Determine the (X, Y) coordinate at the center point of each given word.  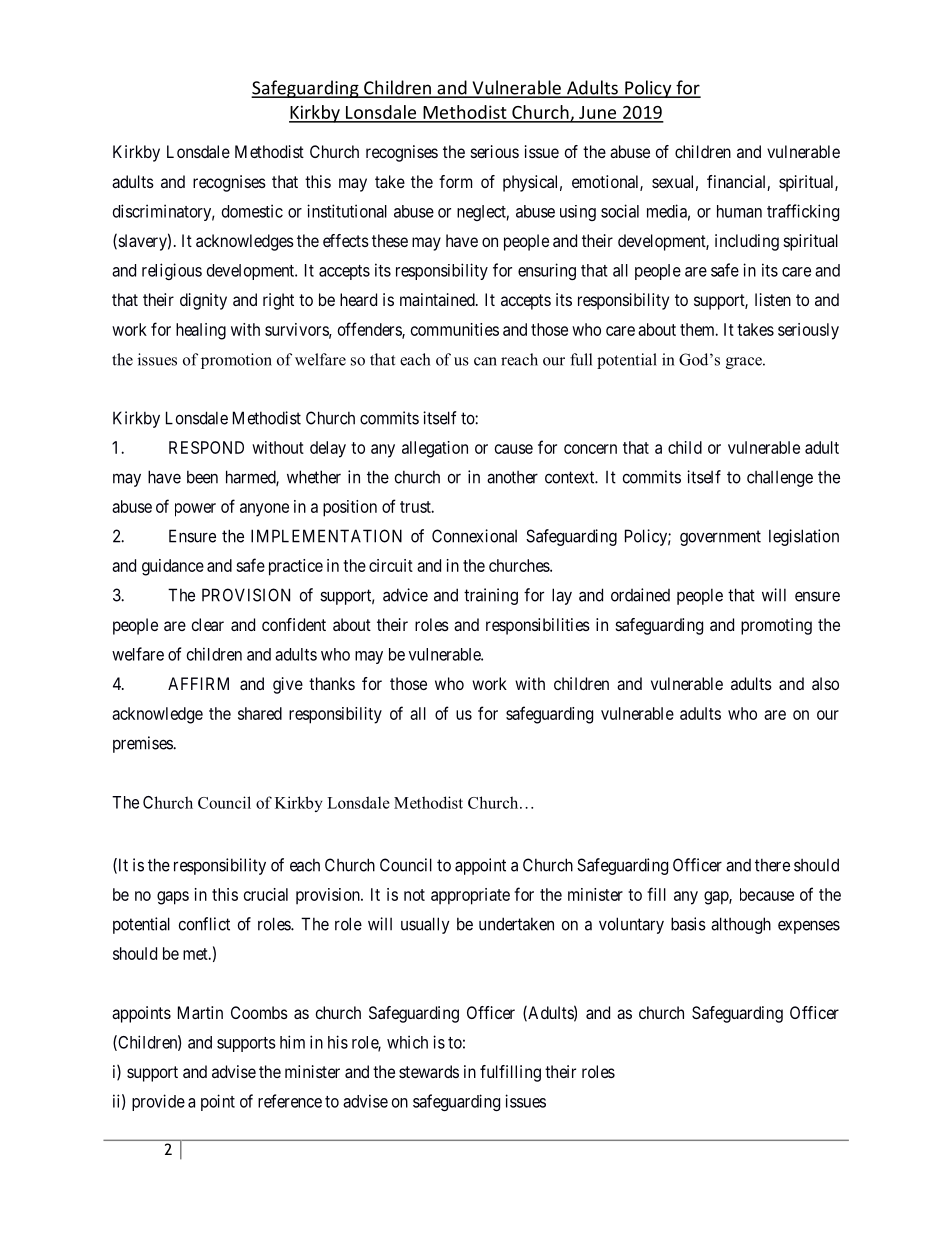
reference (290, 1101)
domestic (252, 211)
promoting (776, 626)
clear (208, 624)
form (455, 181)
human (739, 211)
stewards (429, 1071)
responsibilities (538, 626)
